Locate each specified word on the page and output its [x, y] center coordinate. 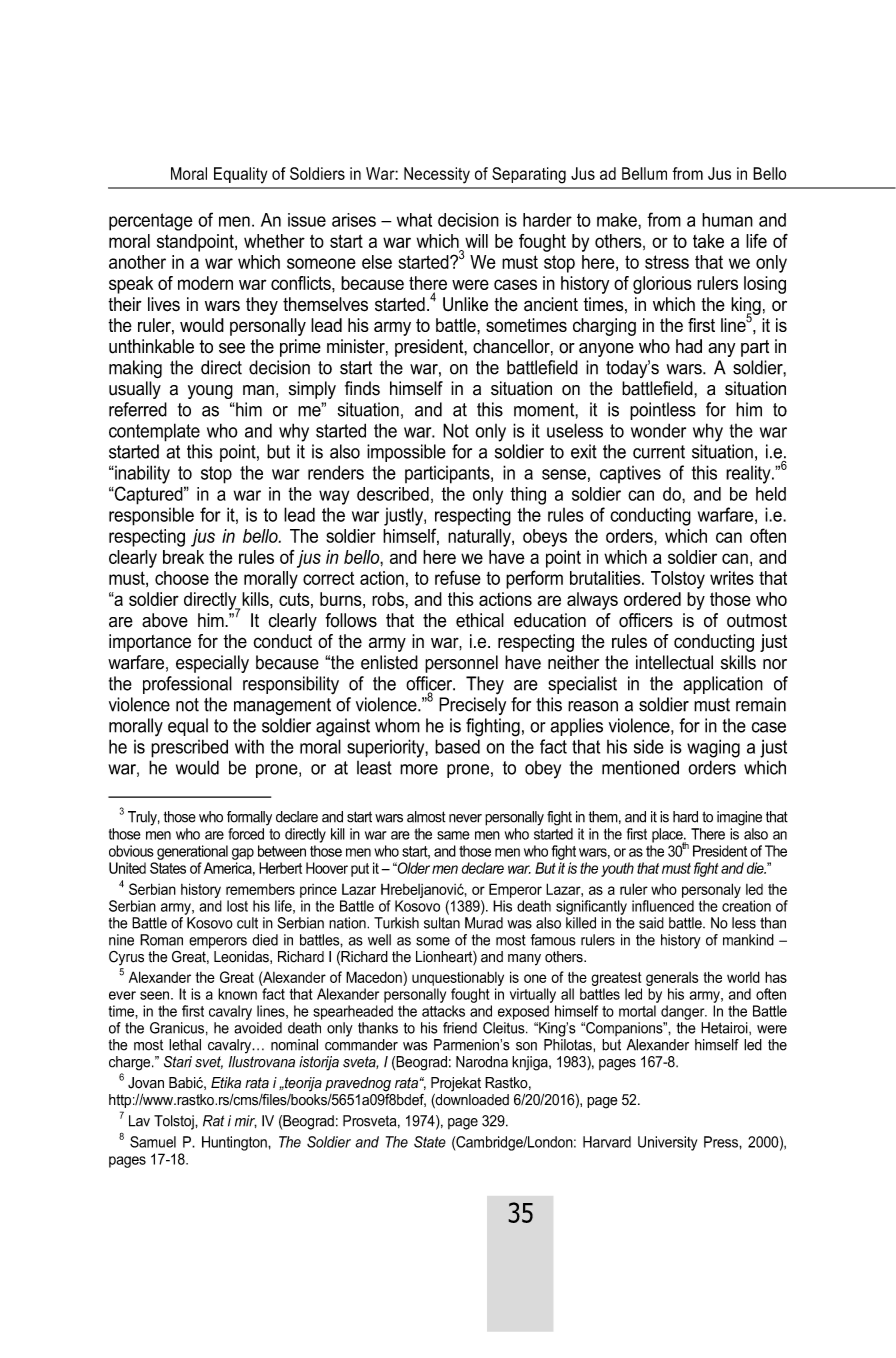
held [771, 494]
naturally [480, 538]
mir [246, 1121]
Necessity [437, 175]
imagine [739, 818]
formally [249, 818]
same [453, 835]
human [727, 220]
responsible [151, 516]
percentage [151, 222]
